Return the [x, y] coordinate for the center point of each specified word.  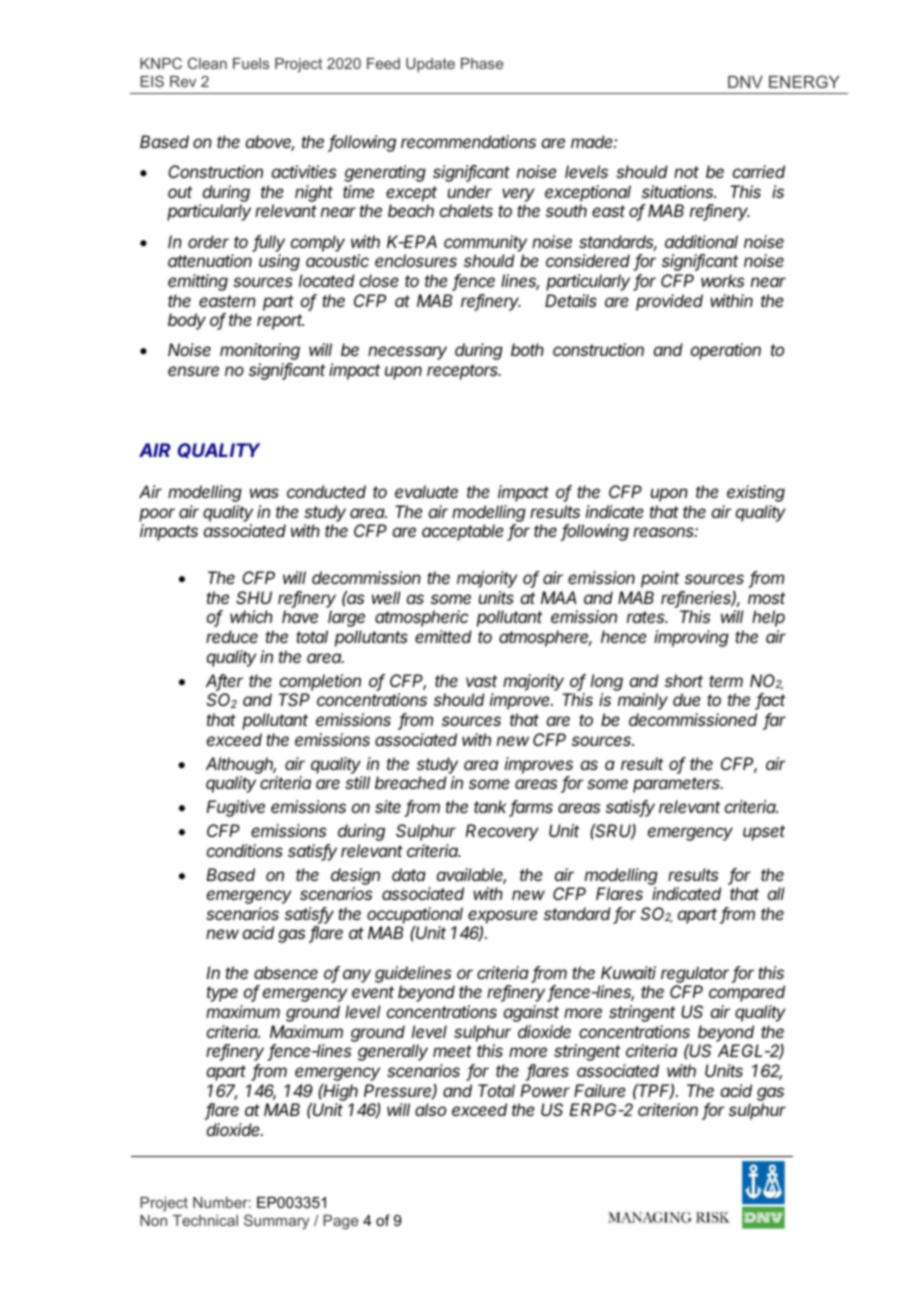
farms [531, 808]
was [264, 493]
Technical [205, 1220]
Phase [482, 63]
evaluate [426, 491]
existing [756, 493]
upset [764, 833]
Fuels [251, 63]
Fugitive [235, 808]
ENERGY [804, 81]
